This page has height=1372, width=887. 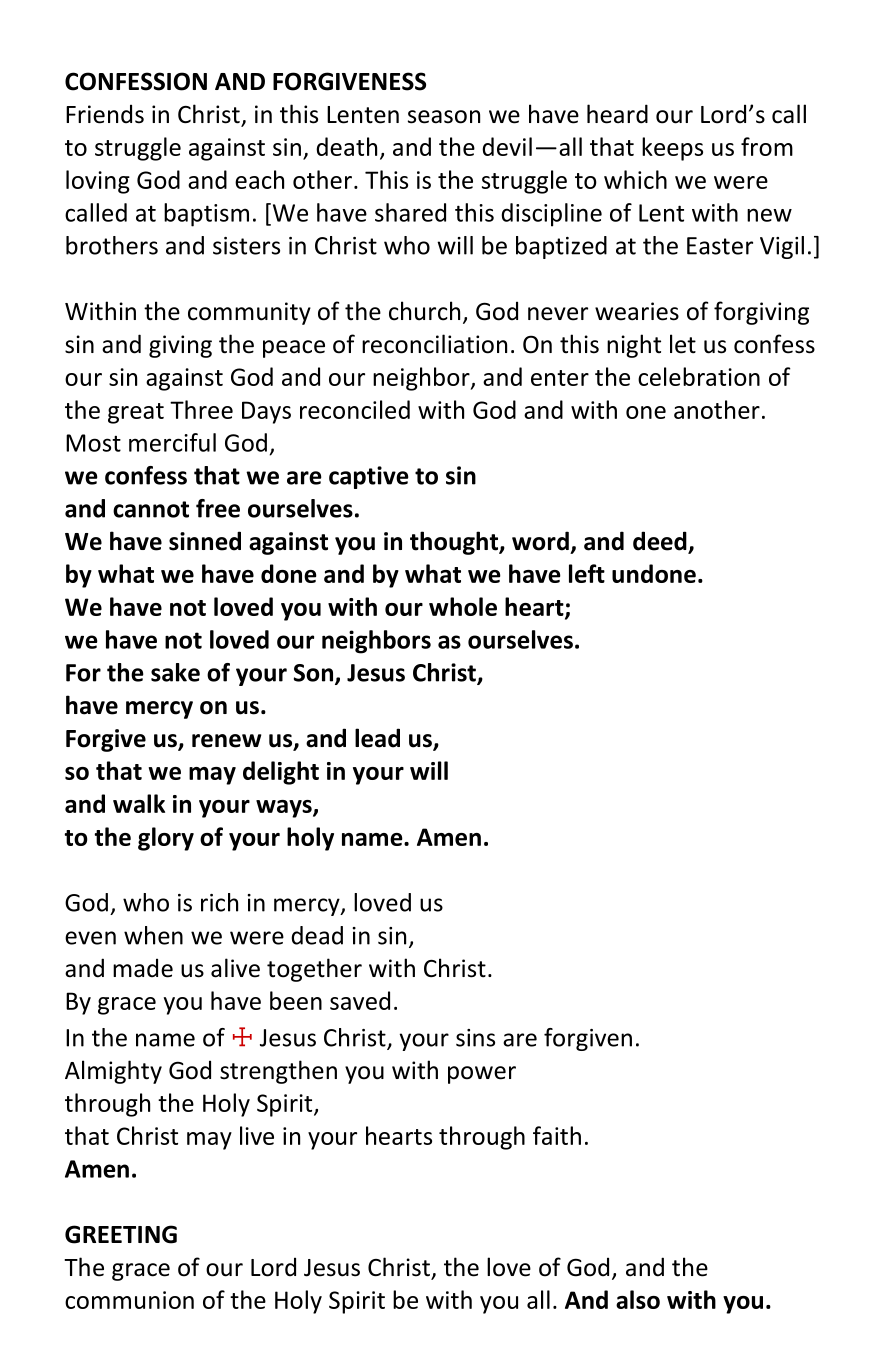 I want to click on Friends, so click(x=105, y=114).
